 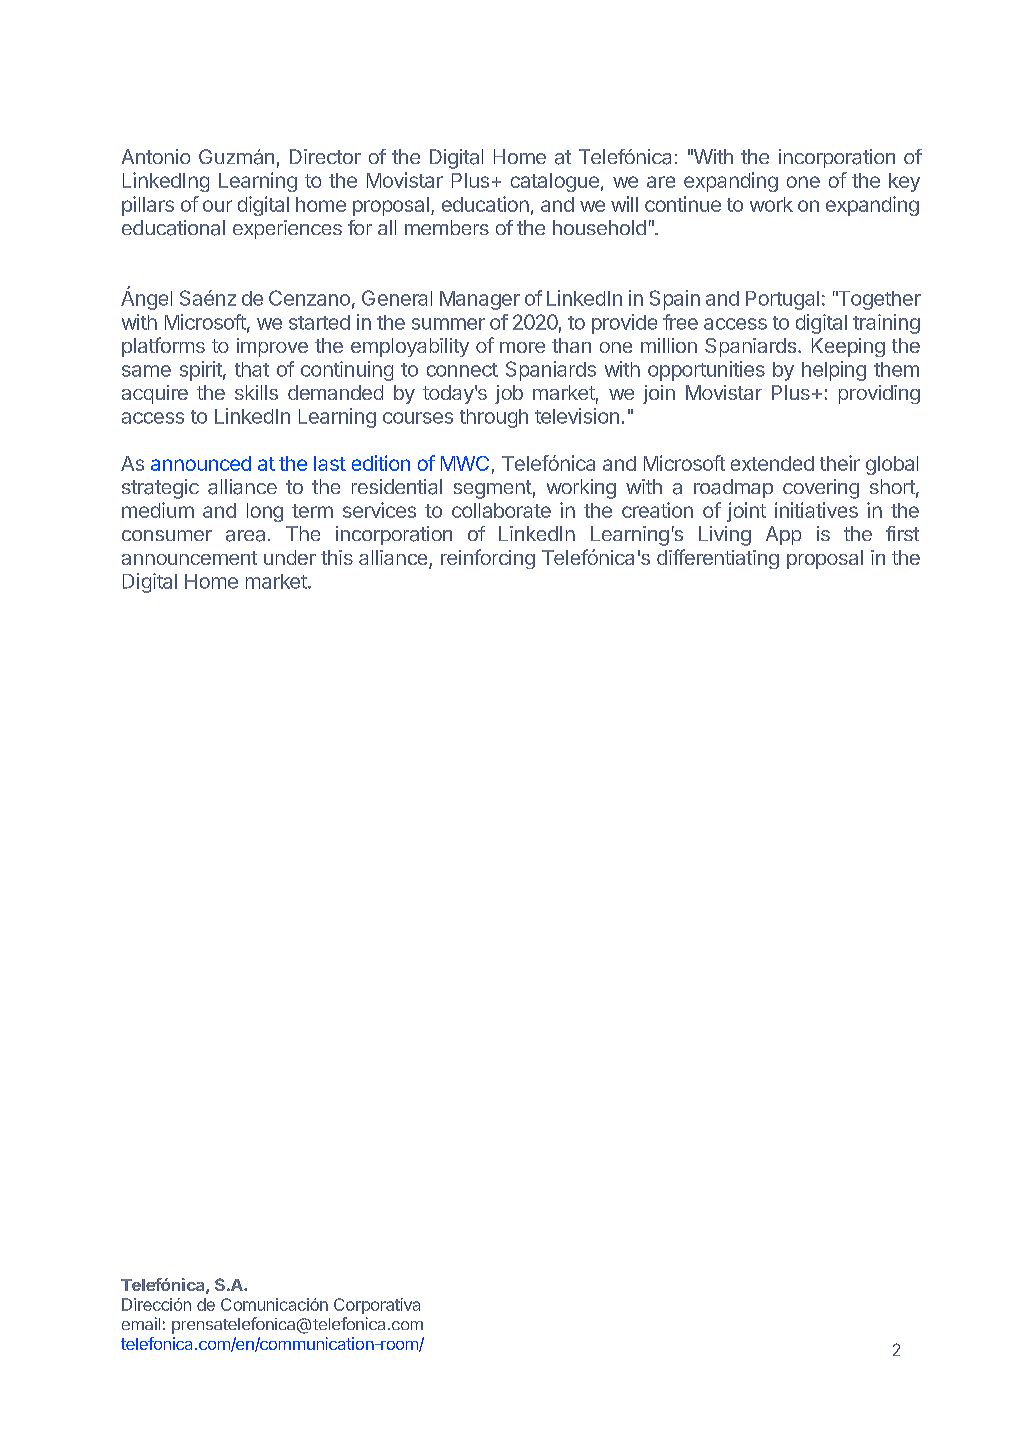 What do you see at coordinates (290, 557) in the screenshot?
I see `under` at bounding box center [290, 557].
